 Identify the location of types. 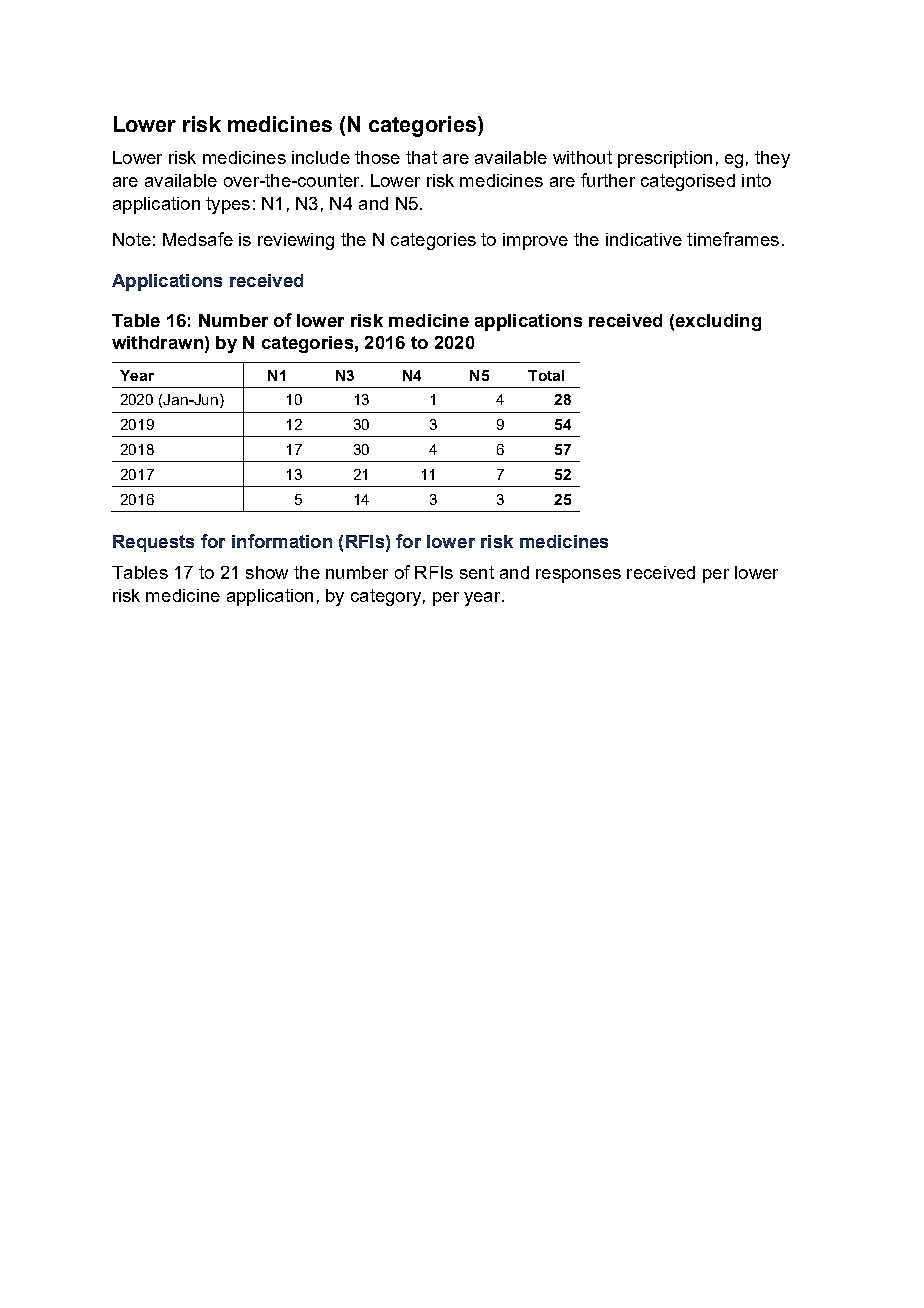
(228, 205).
